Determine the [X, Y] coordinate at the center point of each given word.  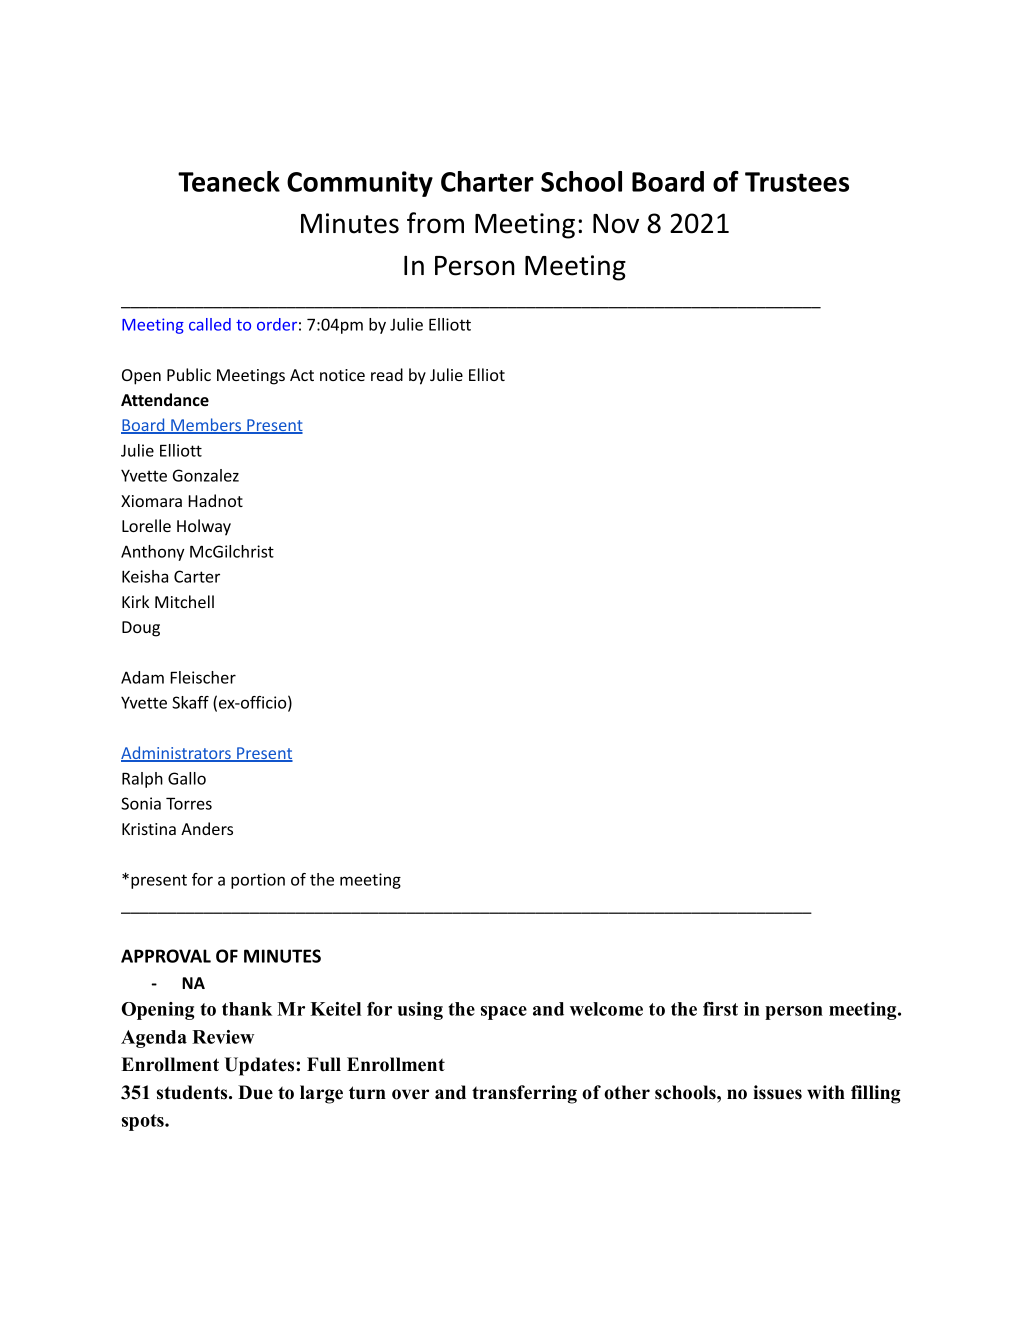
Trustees [797, 182]
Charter [487, 181]
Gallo [187, 778]
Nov [616, 224]
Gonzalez [206, 475]
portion [258, 881]
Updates [261, 1066]
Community [360, 184]
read [387, 374]
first [720, 1009]
